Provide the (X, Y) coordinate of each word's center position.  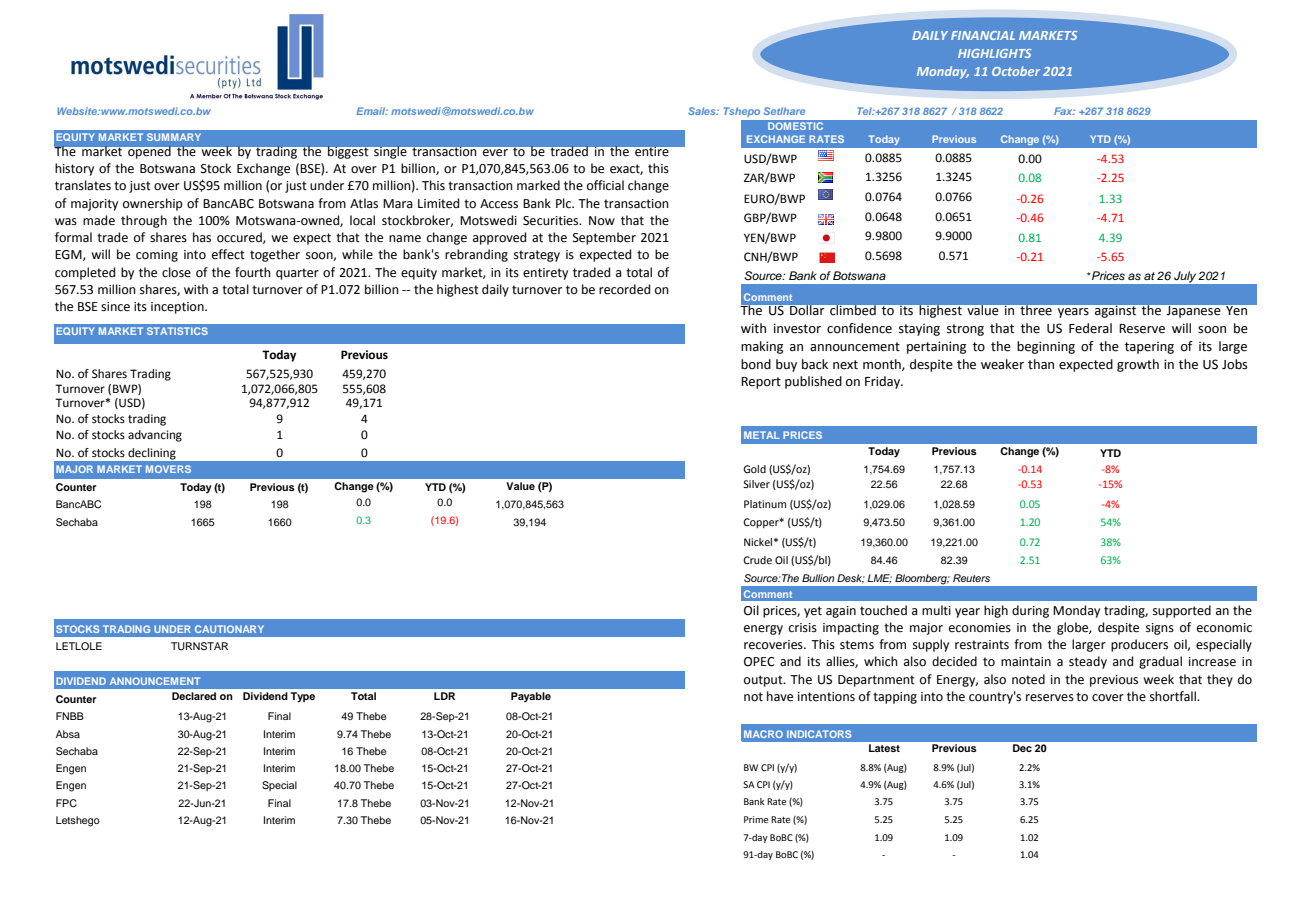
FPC (66, 803)
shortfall (1174, 696)
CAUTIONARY (229, 629)
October (1016, 71)
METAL (762, 435)
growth (1138, 365)
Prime (756, 819)
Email (372, 111)
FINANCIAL (983, 35)
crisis (803, 628)
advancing (155, 436)
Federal (1090, 328)
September (604, 238)
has (202, 237)
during (1030, 611)
